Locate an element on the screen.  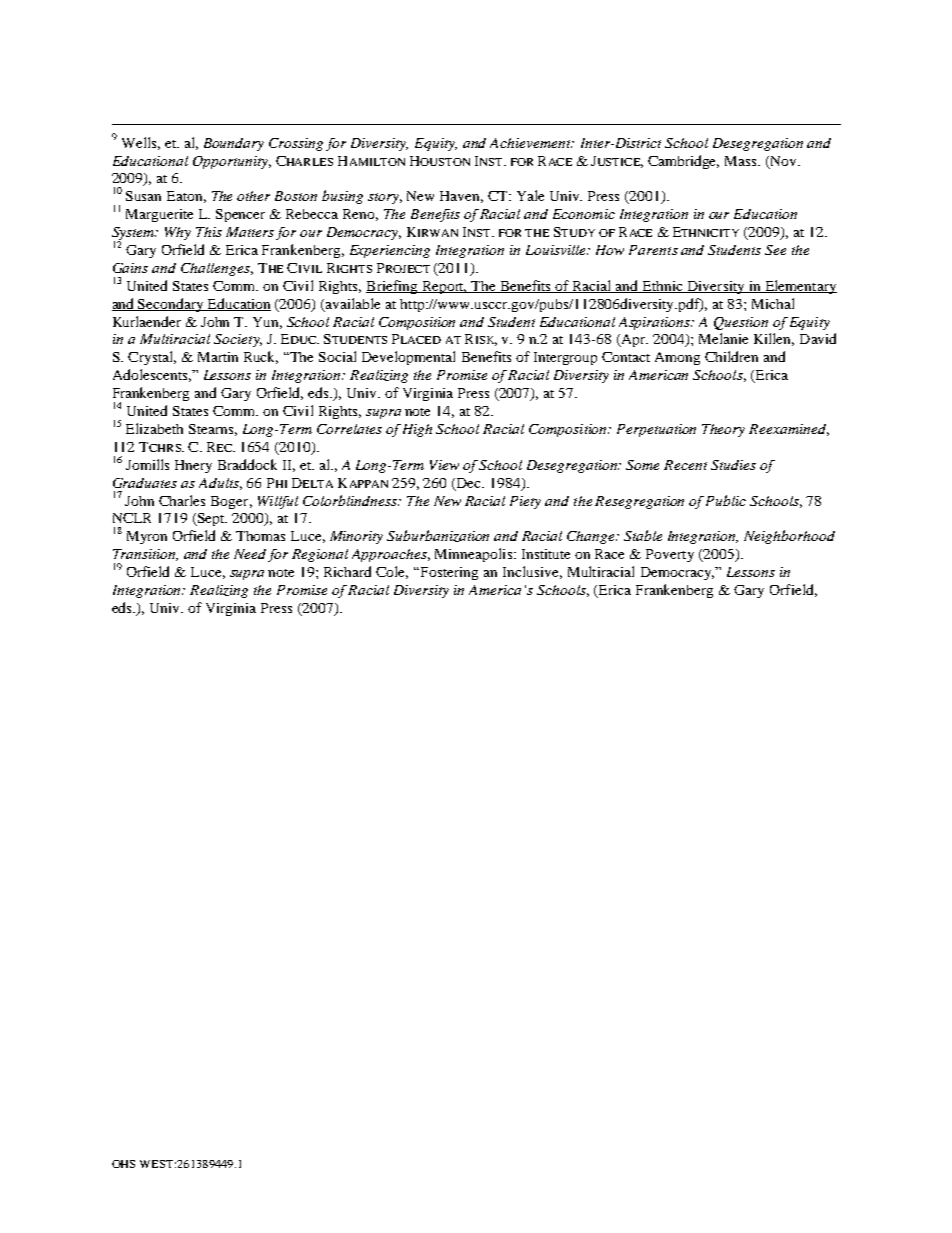
Boundary is located at coordinates (234, 144).
